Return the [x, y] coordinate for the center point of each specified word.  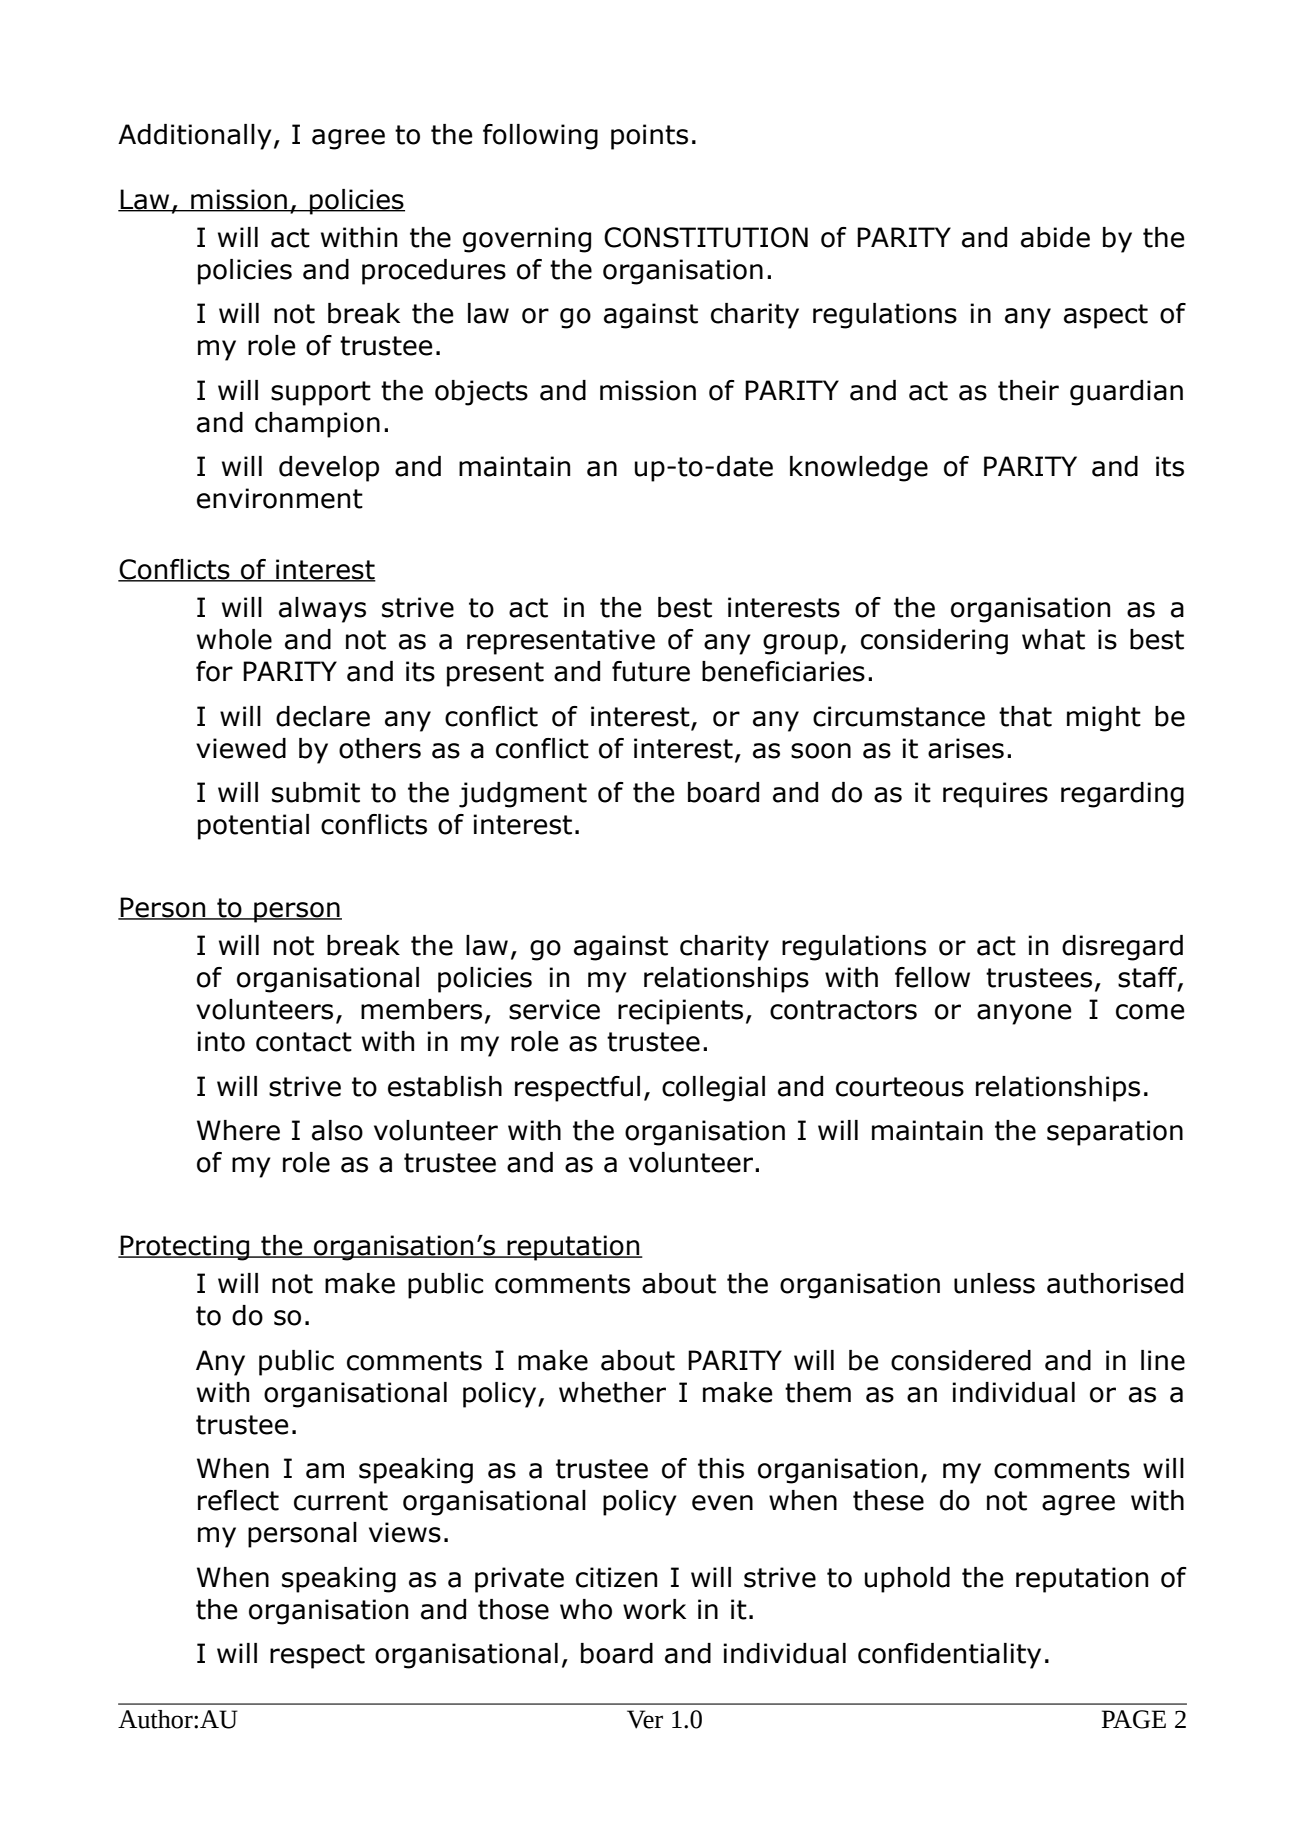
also [337, 1130]
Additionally [195, 137]
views [405, 1532]
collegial [713, 1089]
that [1025, 716]
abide [1055, 237]
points [649, 137]
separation [1115, 1133]
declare [323, 716]
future [651, 671]
